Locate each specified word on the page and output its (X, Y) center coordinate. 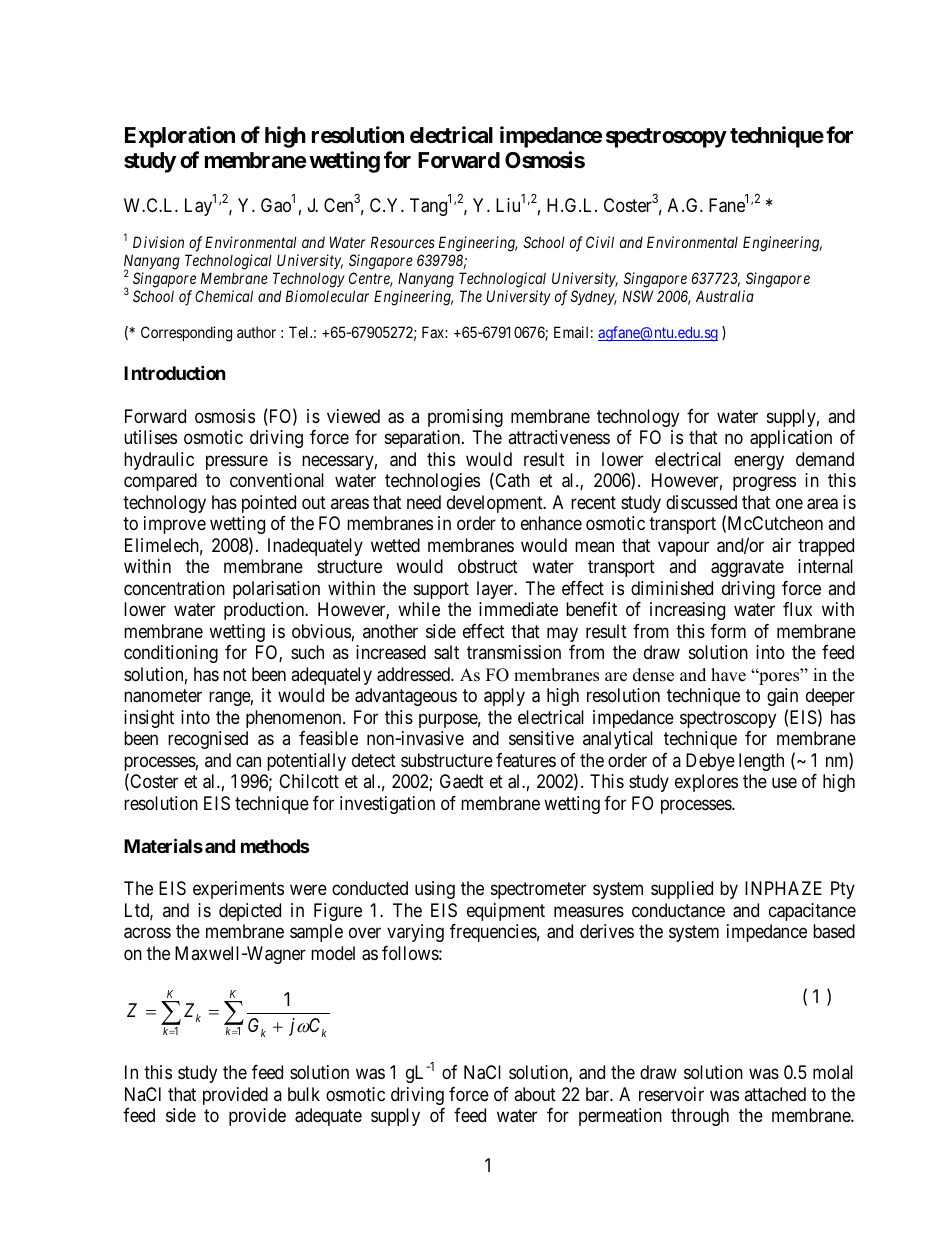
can (248, 761)
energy (759, 462)
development (496, 504)
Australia (725, 296)
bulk (304, 1094)
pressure (237, 462)
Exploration (180, 137)
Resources (403, 242)
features (526, 760)
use (784, 783)
